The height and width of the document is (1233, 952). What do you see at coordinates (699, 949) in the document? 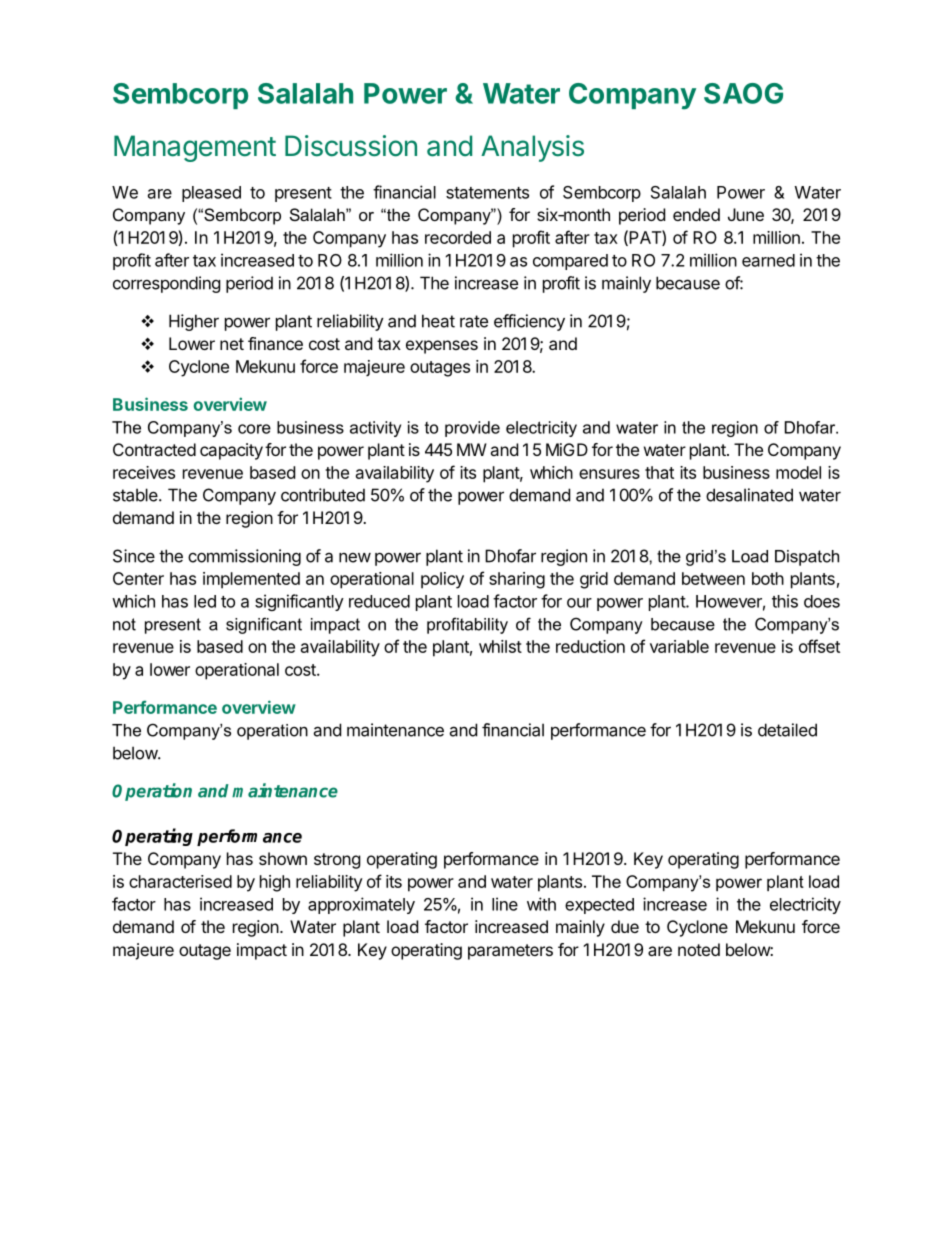
I see `noted` at bounding box center [699, 949].
